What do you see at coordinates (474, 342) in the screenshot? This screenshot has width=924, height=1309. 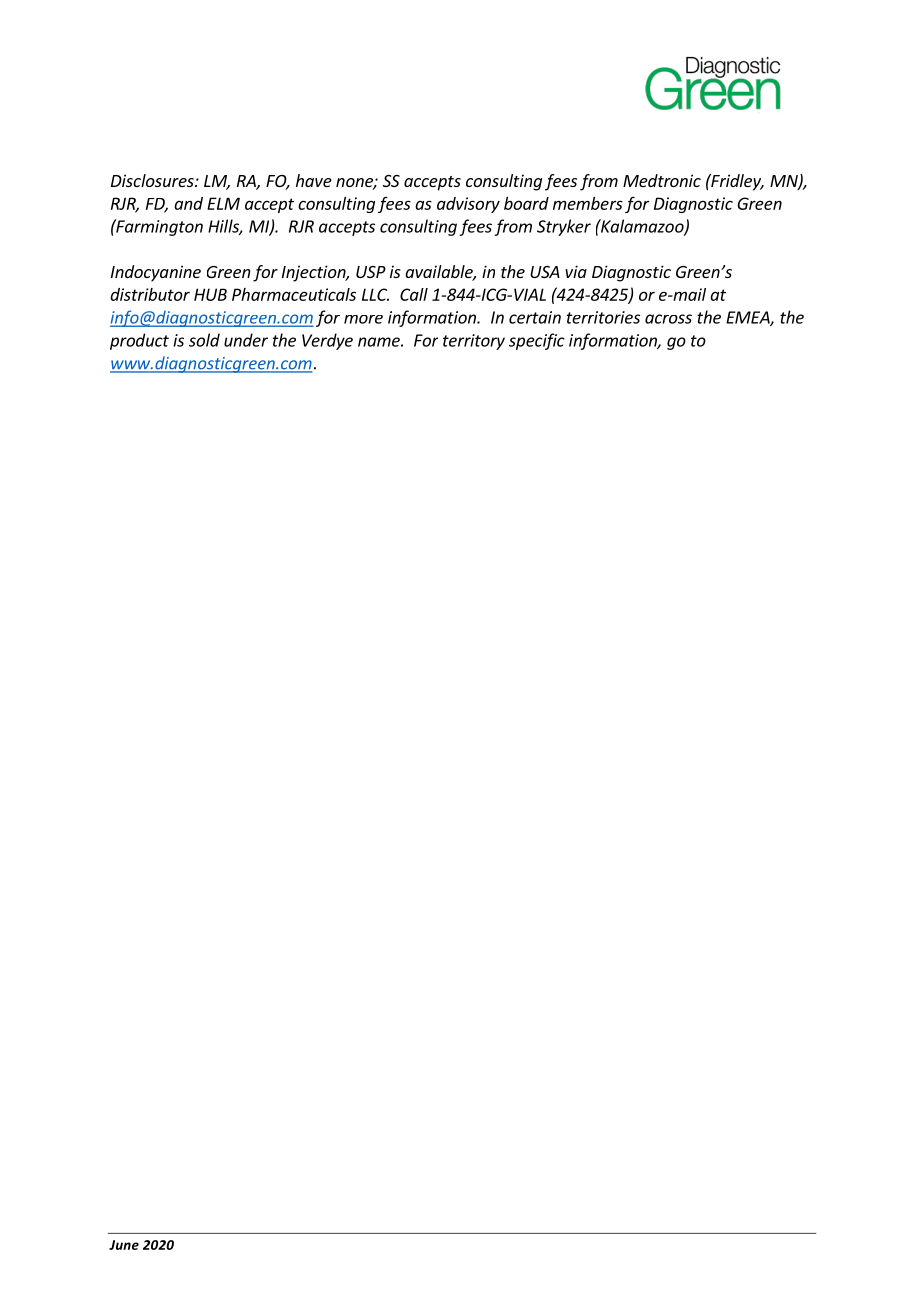 I see `territory` at bounding box center [474, 342].
